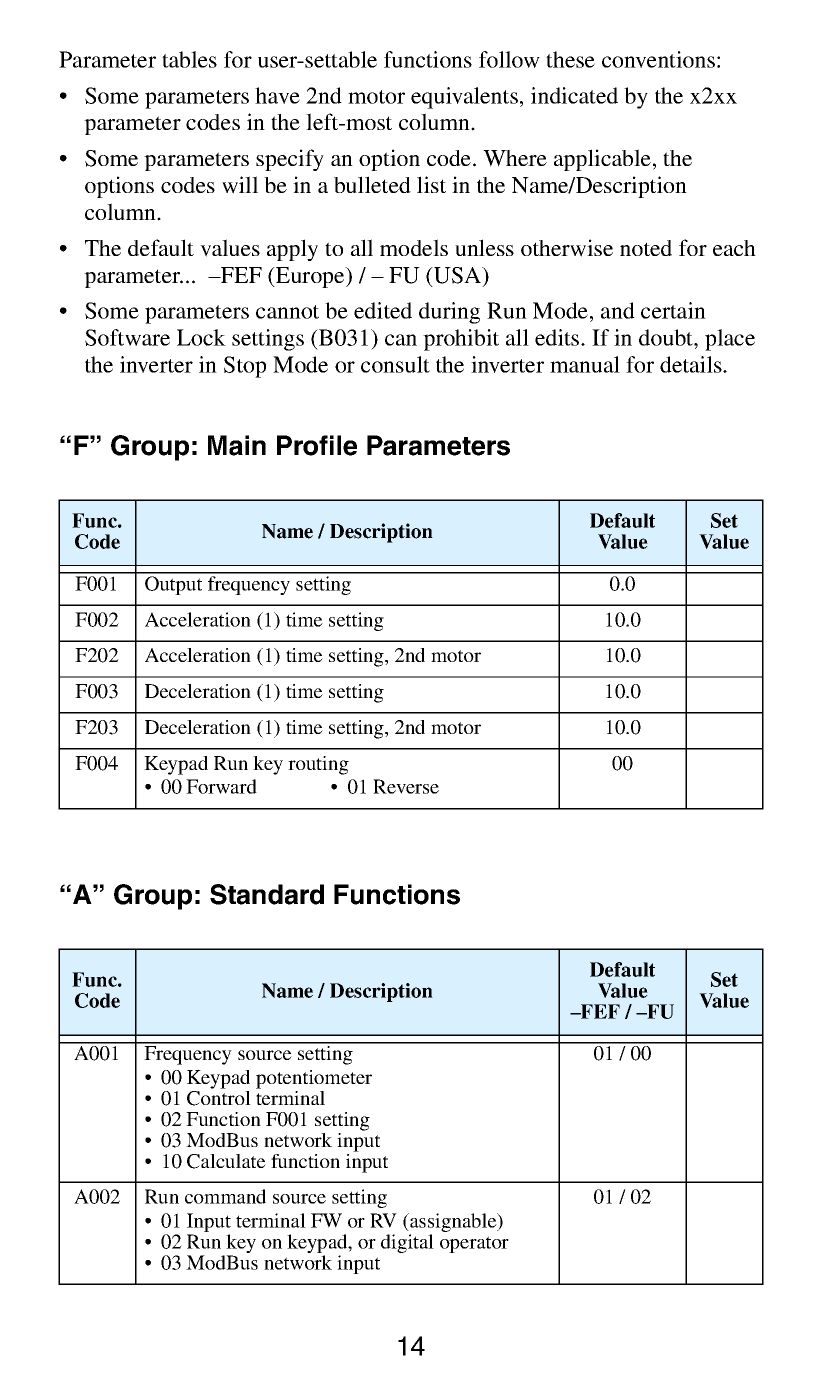 Image resolution: width=840 pixels, height=1400 pixels. What do you see at coordinates (658, 59) in the image?
I see `conventions` at bounding box center [658, 59].
